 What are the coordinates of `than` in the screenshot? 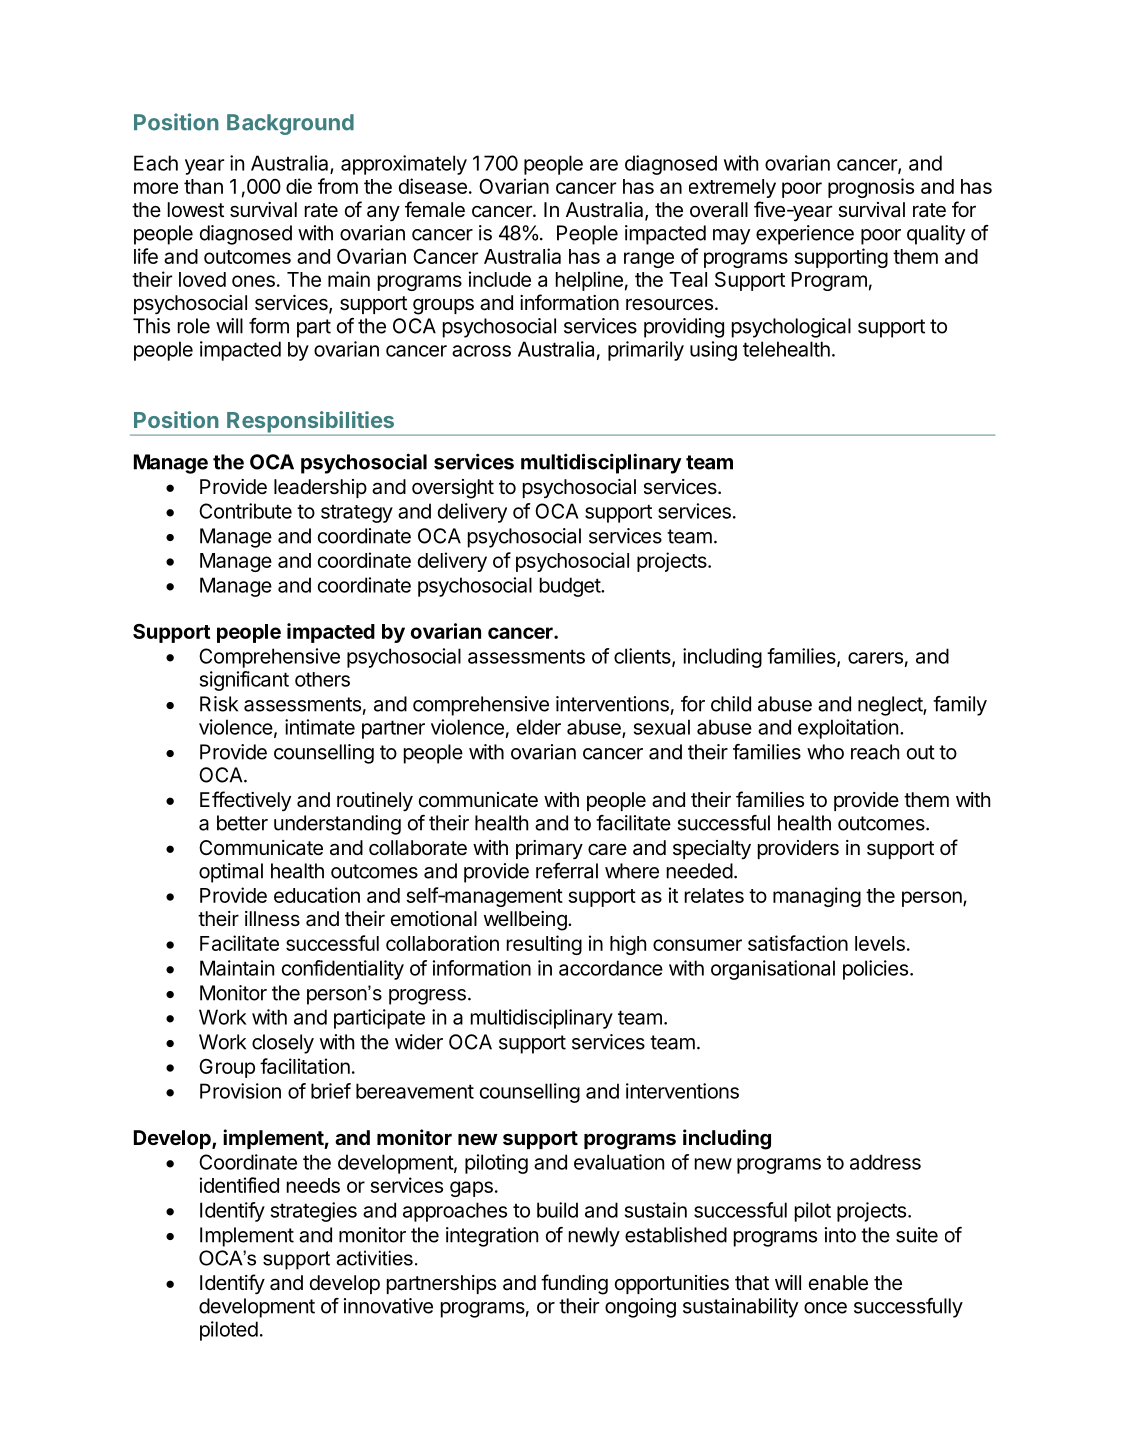 It's located at (203, 186).
